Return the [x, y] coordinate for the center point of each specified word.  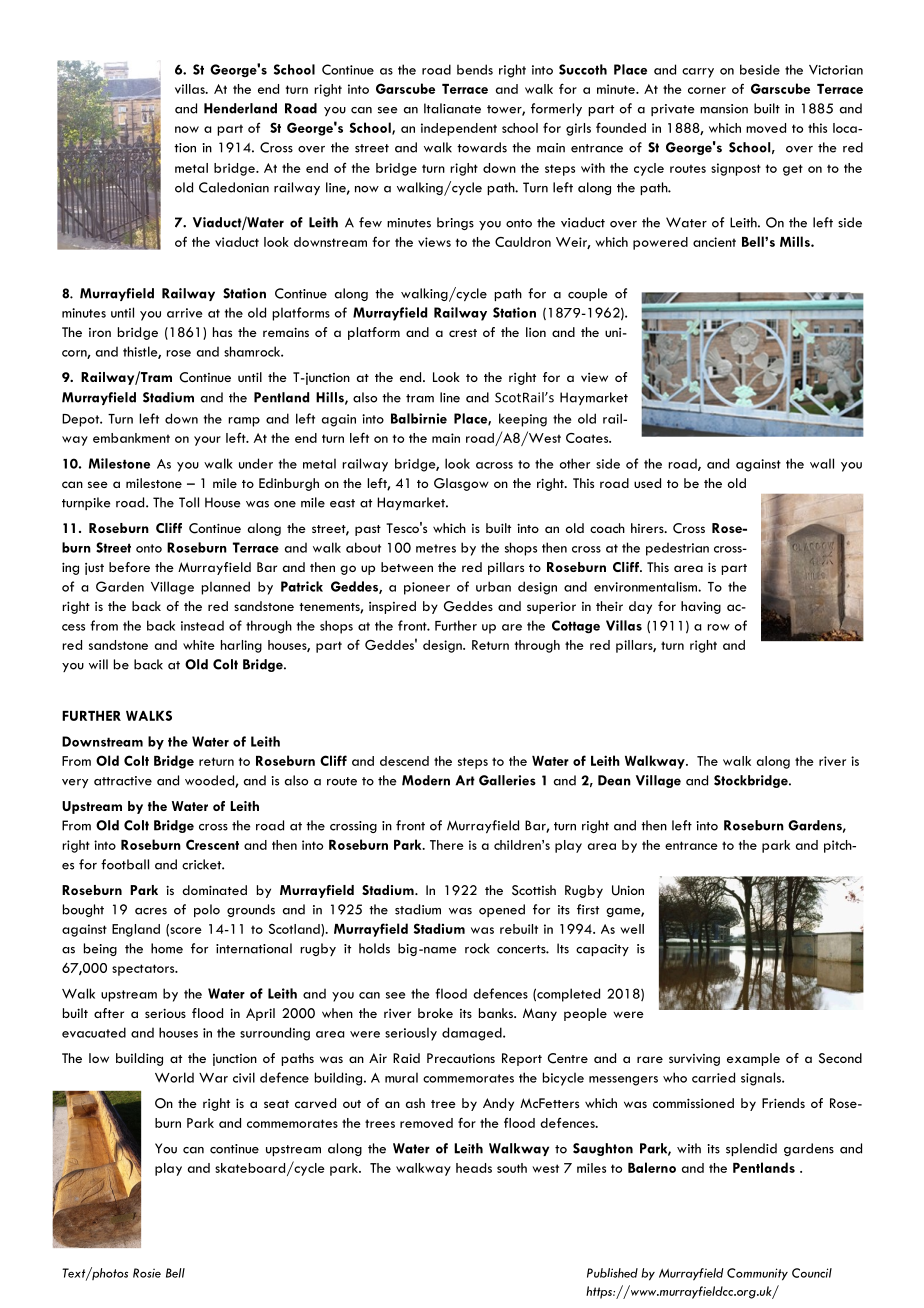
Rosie [147, 1273]
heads [474, 1168]
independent [459, 129]
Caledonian [234, 187]
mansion [724, 109]
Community [757, 1274]
